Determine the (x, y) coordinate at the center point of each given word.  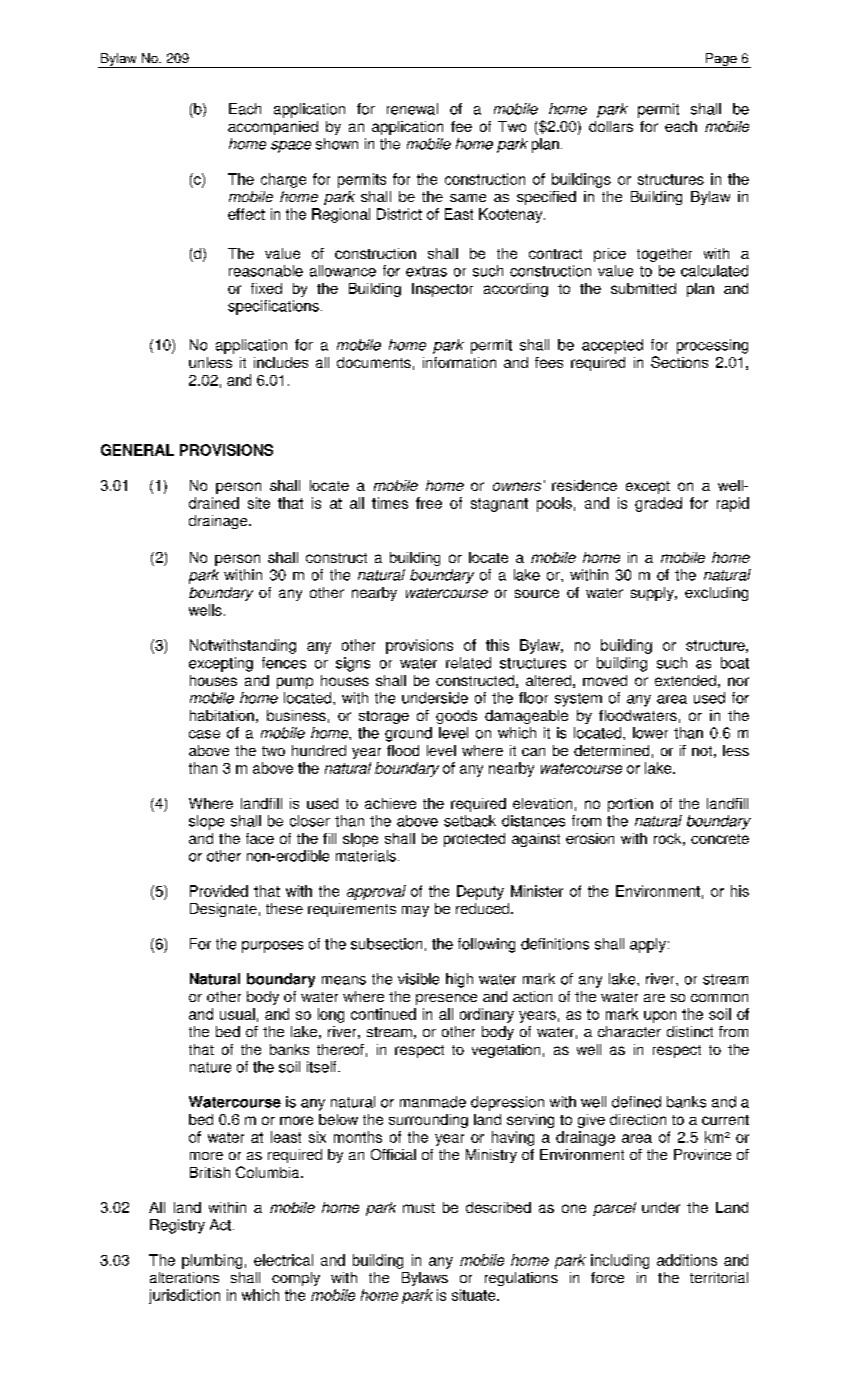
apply (648, 945)
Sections (679, 362)
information (459, 362)
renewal (412, 109)
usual (237, 1014)
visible (418, 979)
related (468, 663)
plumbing (212, 1261)
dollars (611, 126)
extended (685, 680)
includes (281, 362)
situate (475, 1295)
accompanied (273, 128)
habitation (222, 715)
